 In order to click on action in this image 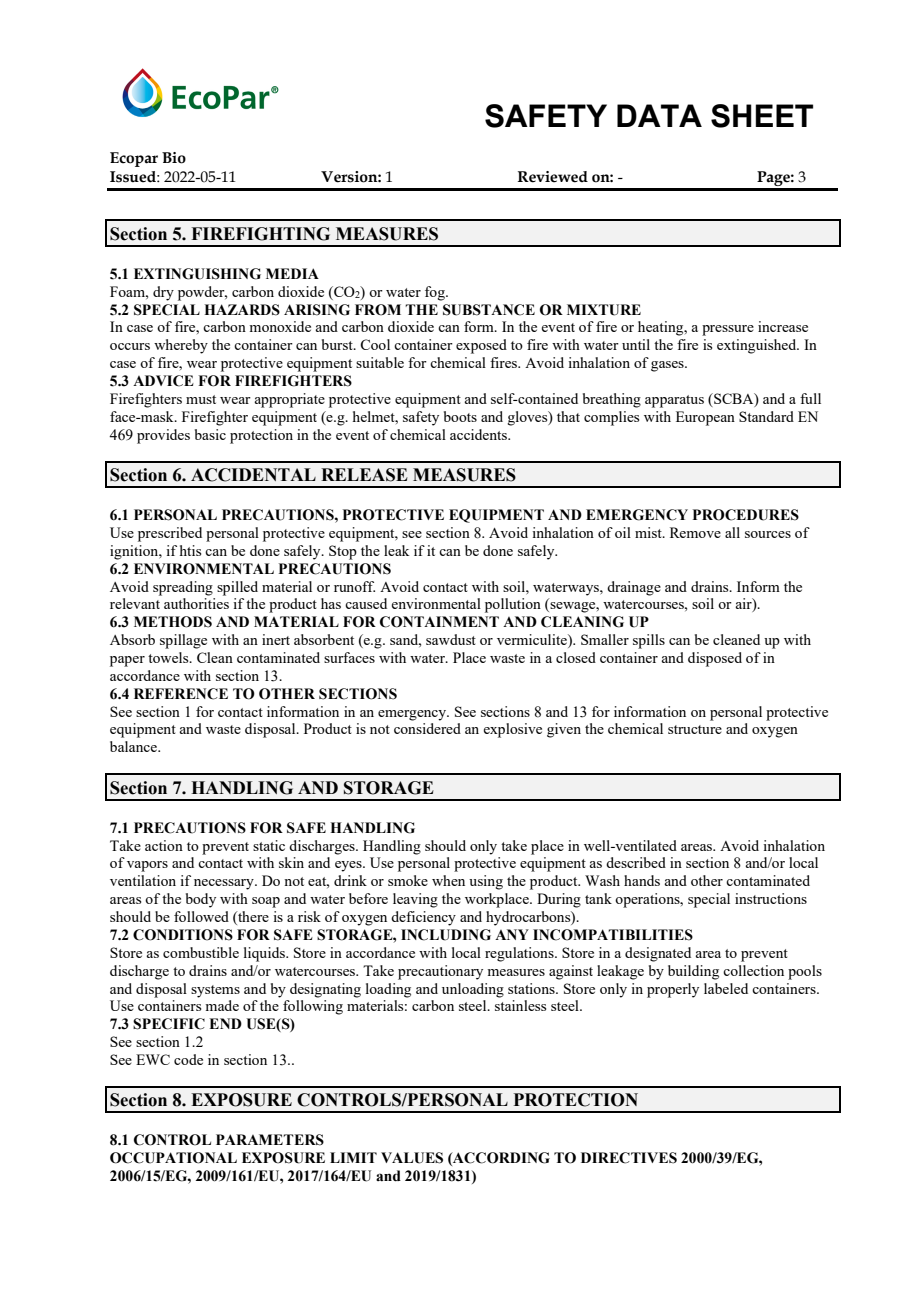, I will do `click(164, 845)`.
